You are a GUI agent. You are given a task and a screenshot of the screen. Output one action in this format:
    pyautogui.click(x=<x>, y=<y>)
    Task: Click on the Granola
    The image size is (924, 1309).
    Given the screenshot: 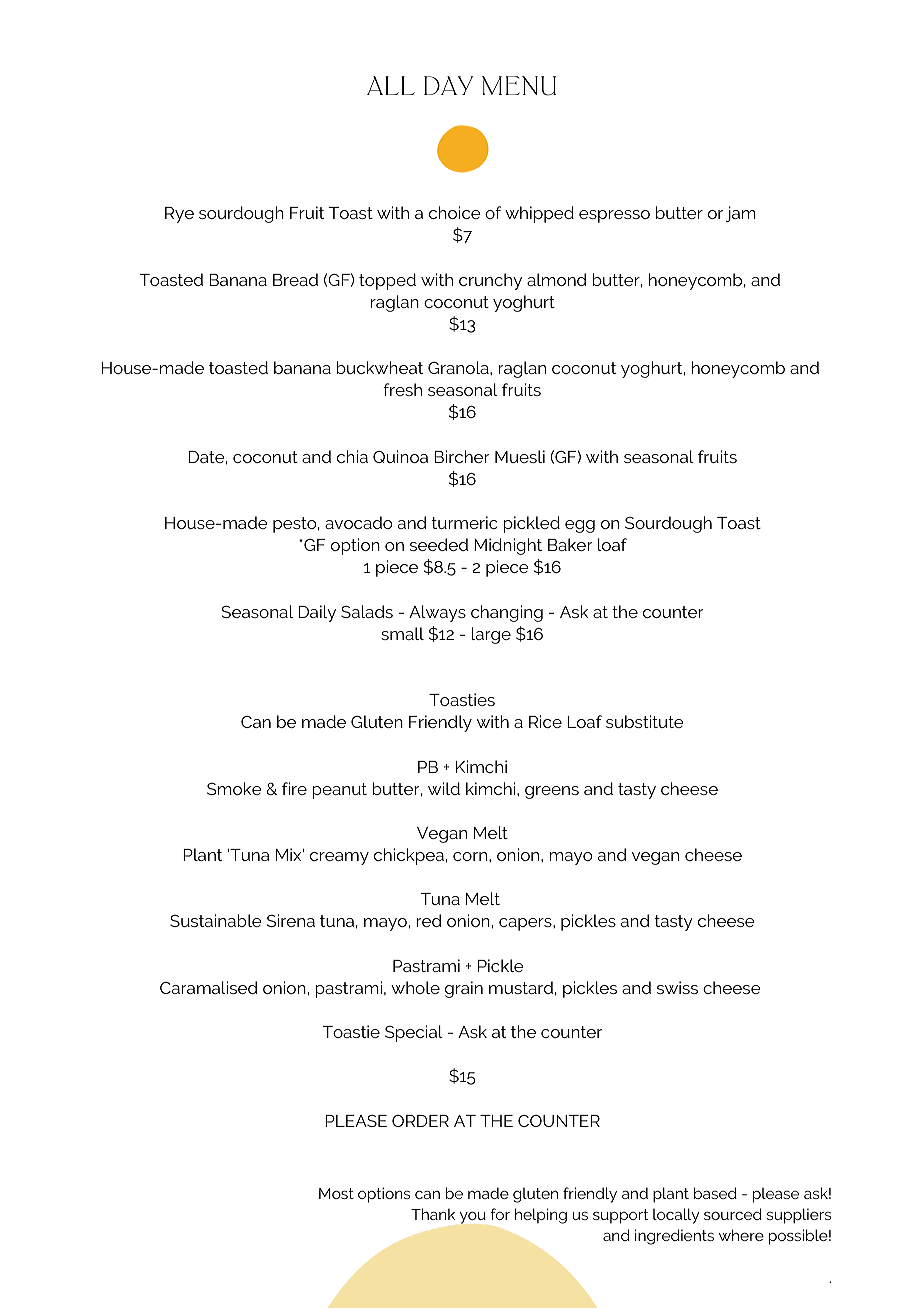 What is the action you would take?
    pyautogui.click(x=459, y=367)
